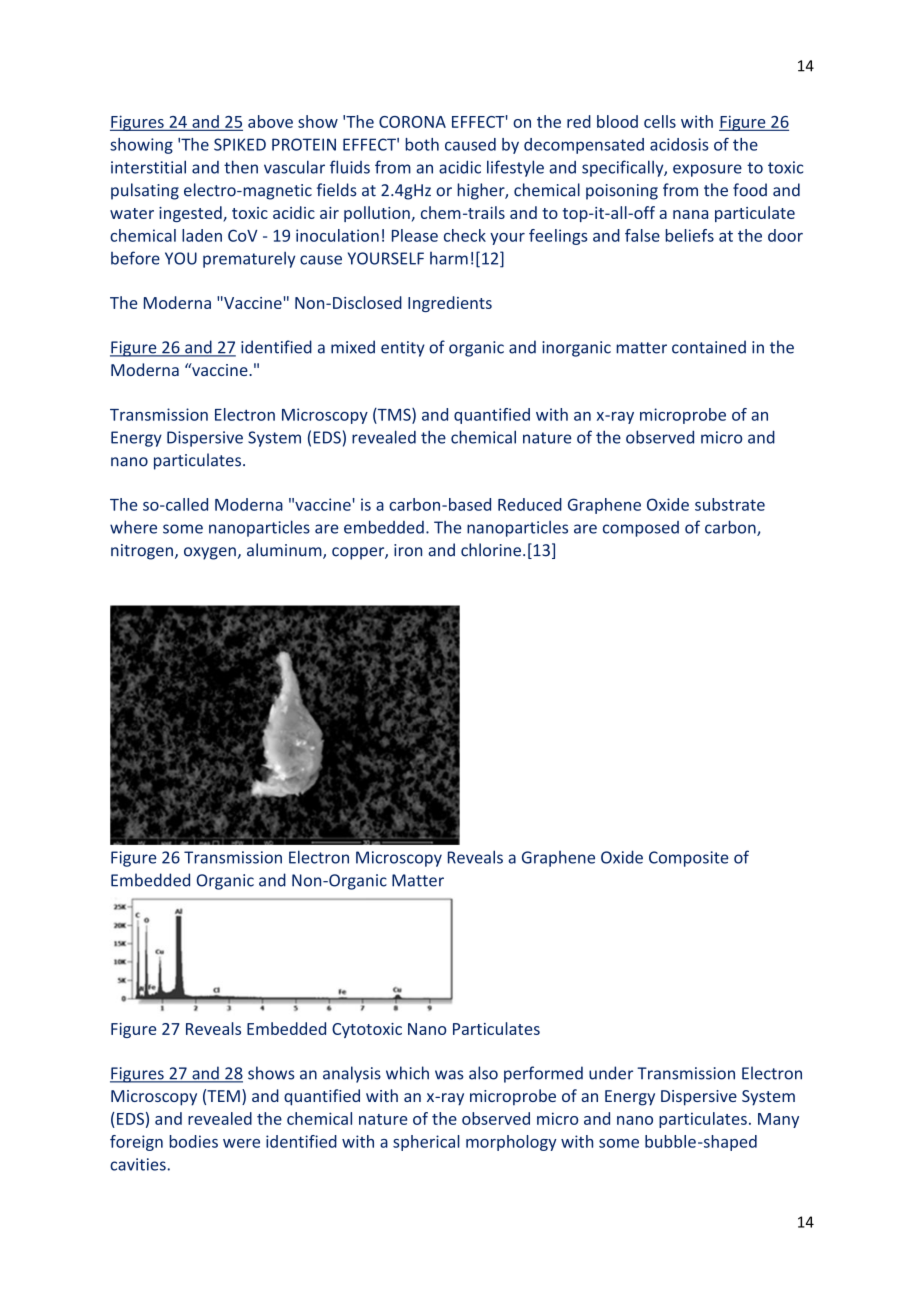 Image resolution: width=924 pixels, height=1308 pixels. I want to click on exposure, so click(707, 170).
